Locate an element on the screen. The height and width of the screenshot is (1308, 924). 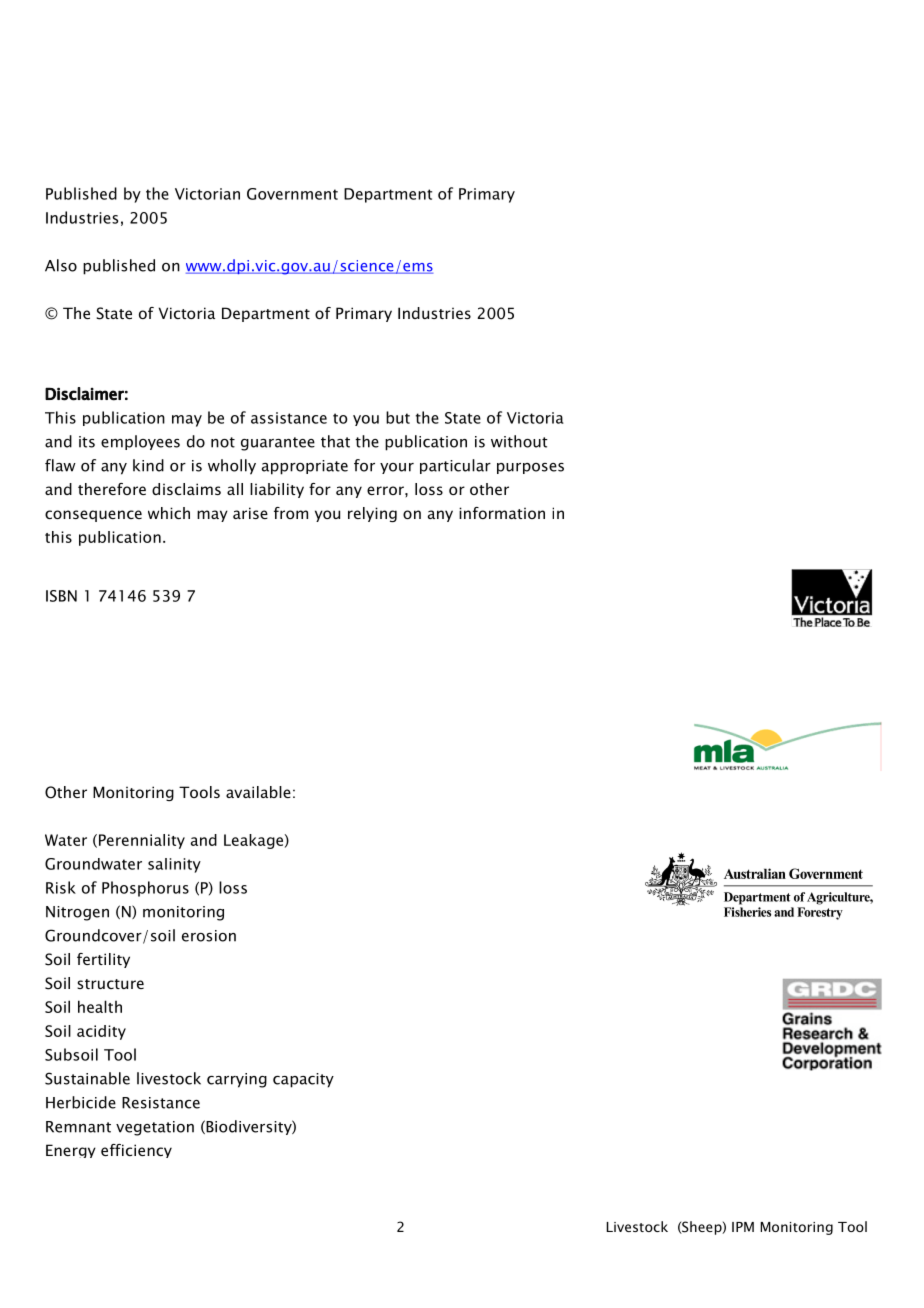
capacity is located at coordinates (303, 1080).
